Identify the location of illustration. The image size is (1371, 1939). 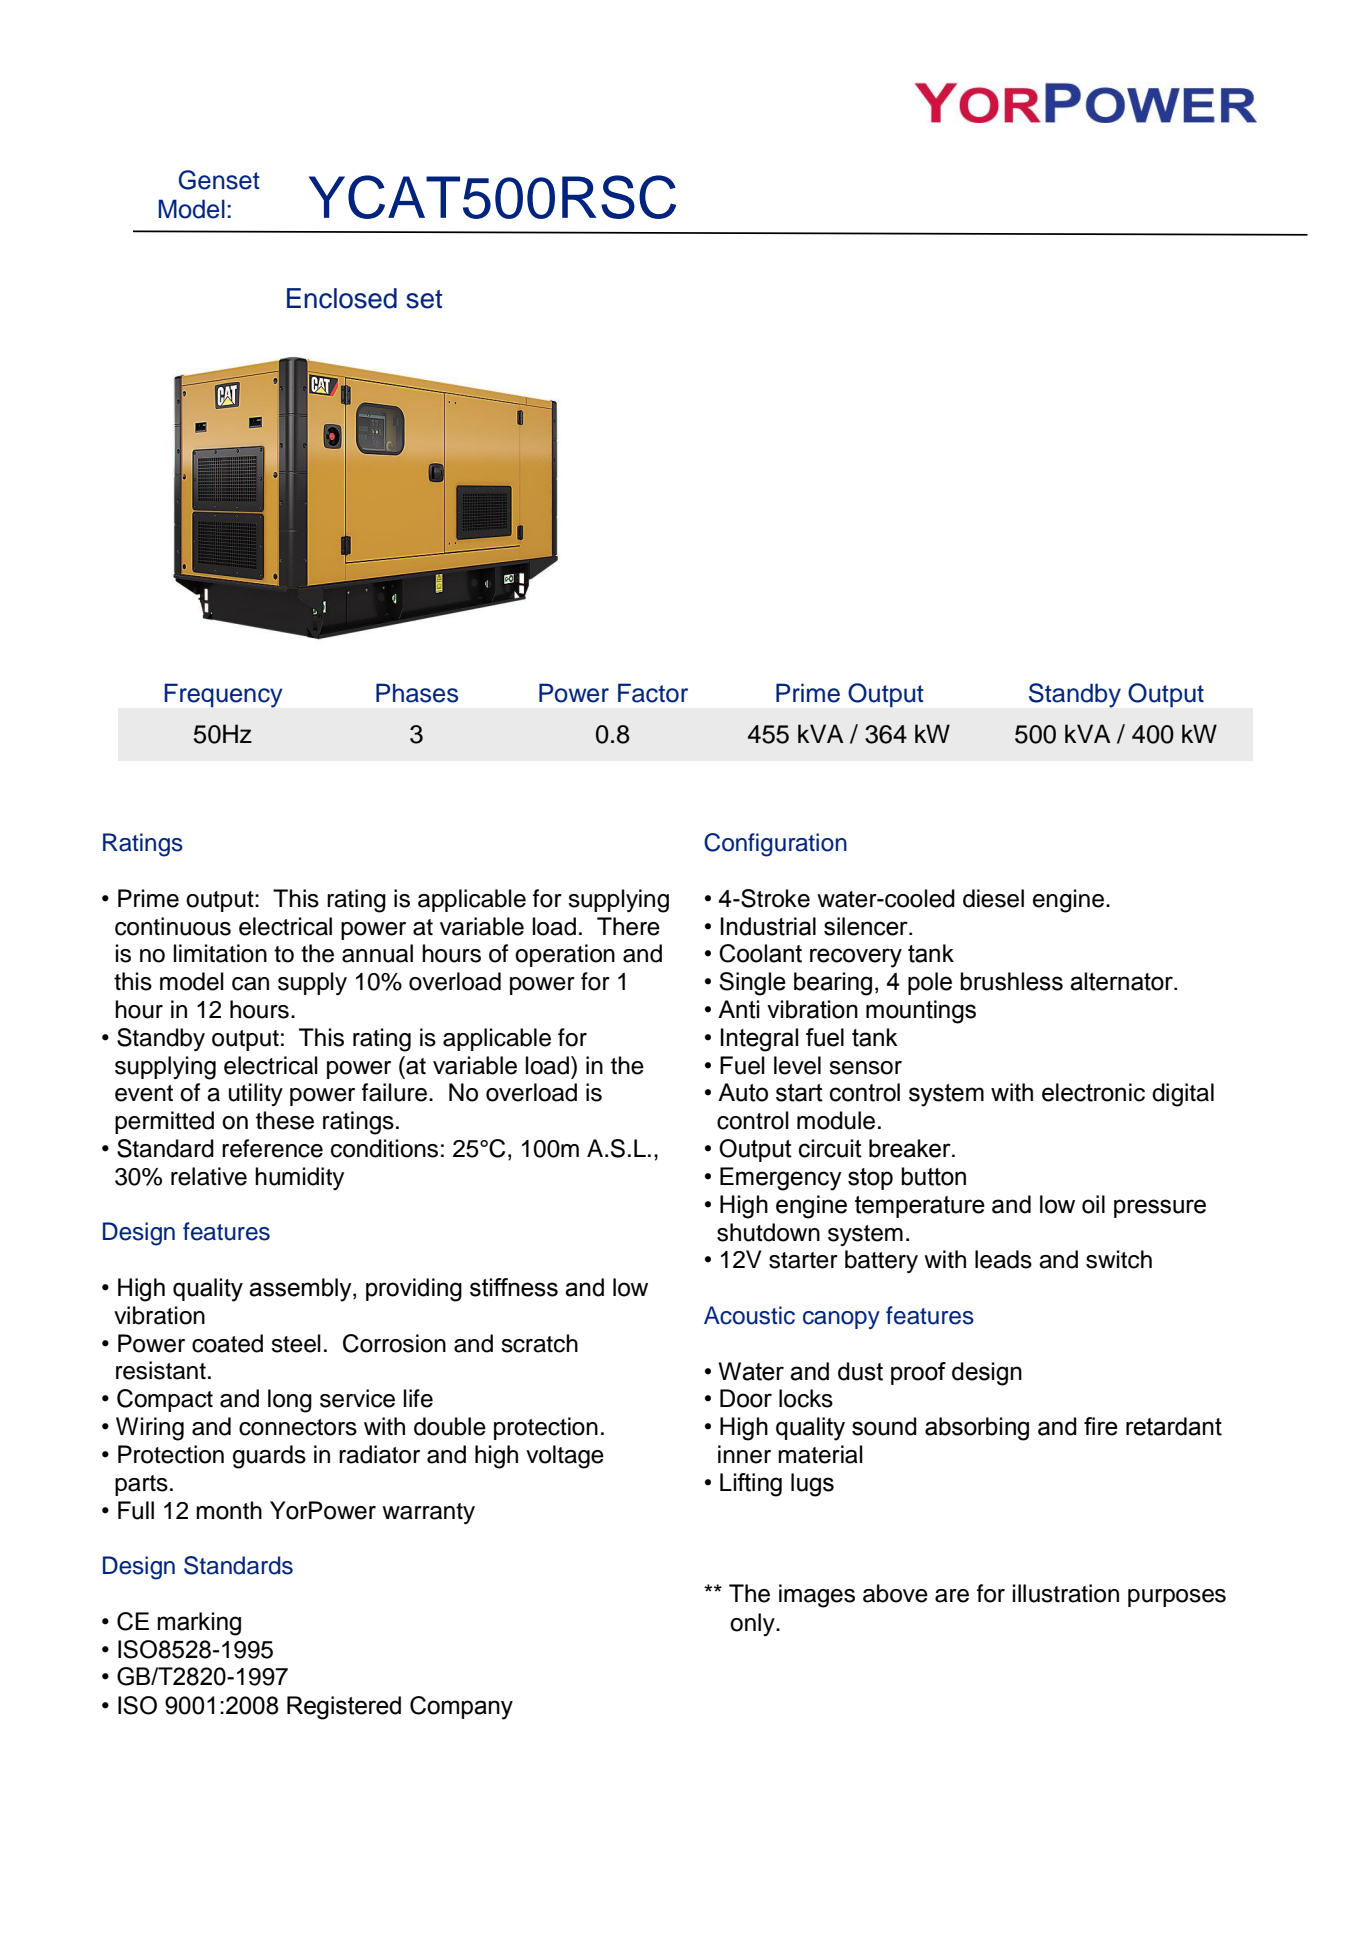
(1066, 1593).
